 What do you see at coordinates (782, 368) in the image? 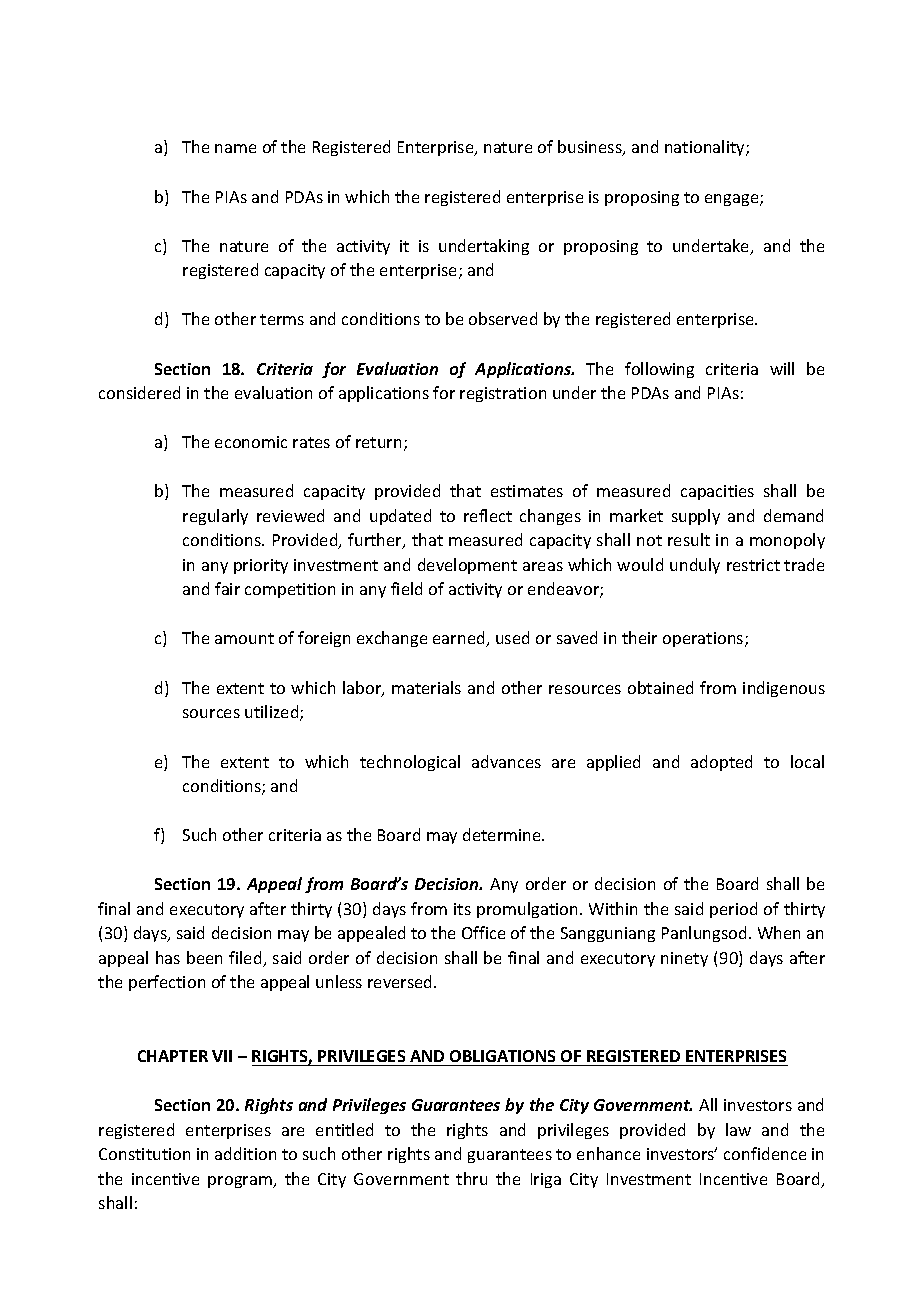
I see `will` at bounding box center [782, 368].
